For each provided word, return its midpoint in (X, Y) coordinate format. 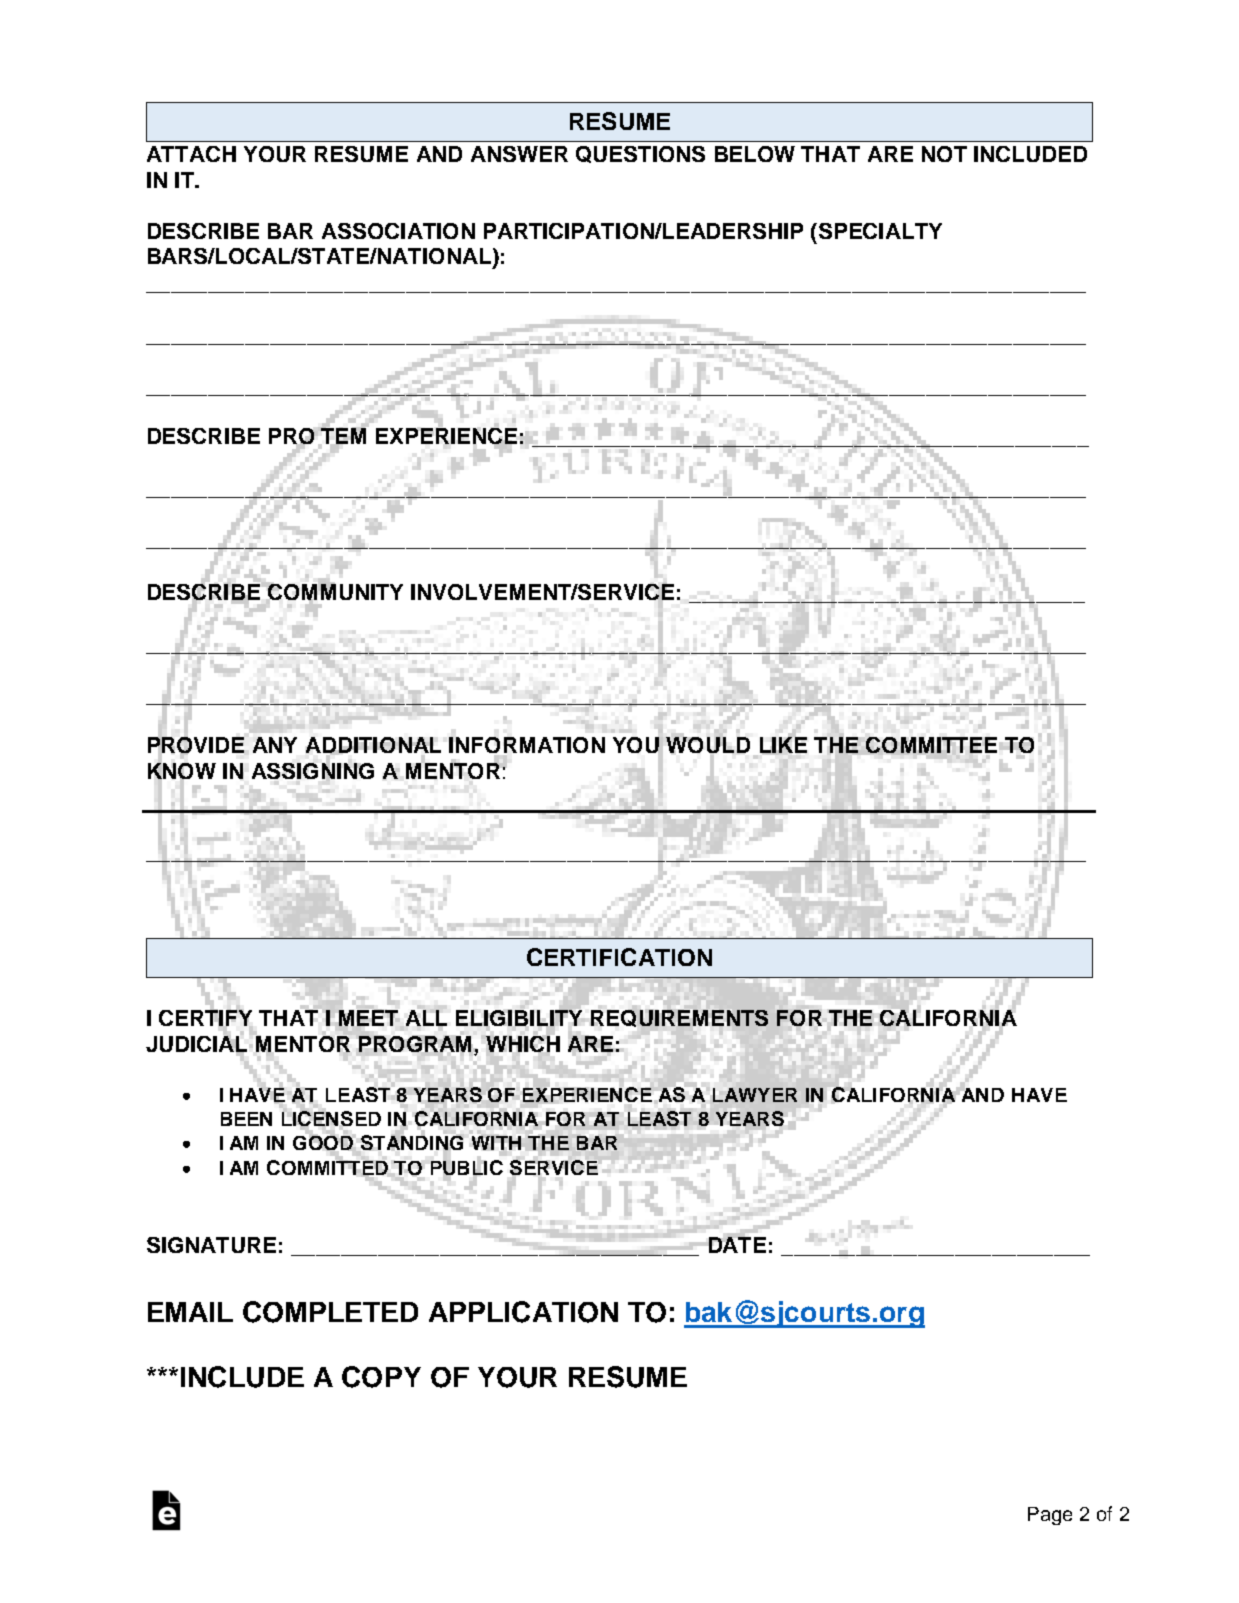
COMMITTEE (931, 745)
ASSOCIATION (398, 231)
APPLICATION (523, 1312)
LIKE (783, 745)
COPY (381, 1377)
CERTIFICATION (619, 957)
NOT (944, 154)
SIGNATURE (211, 1245)
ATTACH (191, 154)
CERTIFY (206, 1018)
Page (1050, 1516)
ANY (275, 745)
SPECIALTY (880, 231)
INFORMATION (527, 746)
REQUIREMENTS (679, 1018)
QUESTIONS (640, 154)
